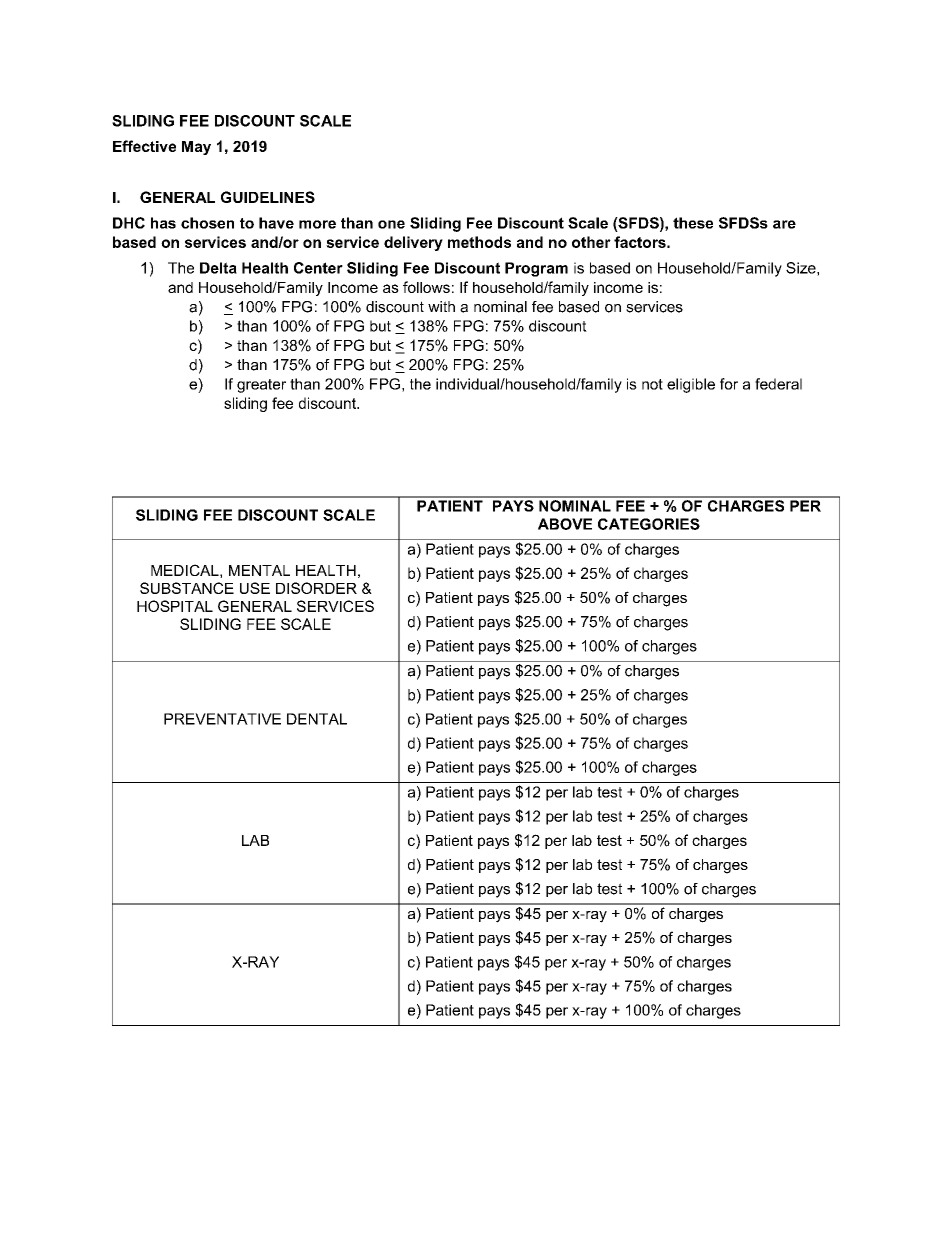 The height and width of the screenshot is (1233, 952). What do you see at coordinates (196, 148) in the screenshot?
I see `May` at bounding box center [196, 148].
